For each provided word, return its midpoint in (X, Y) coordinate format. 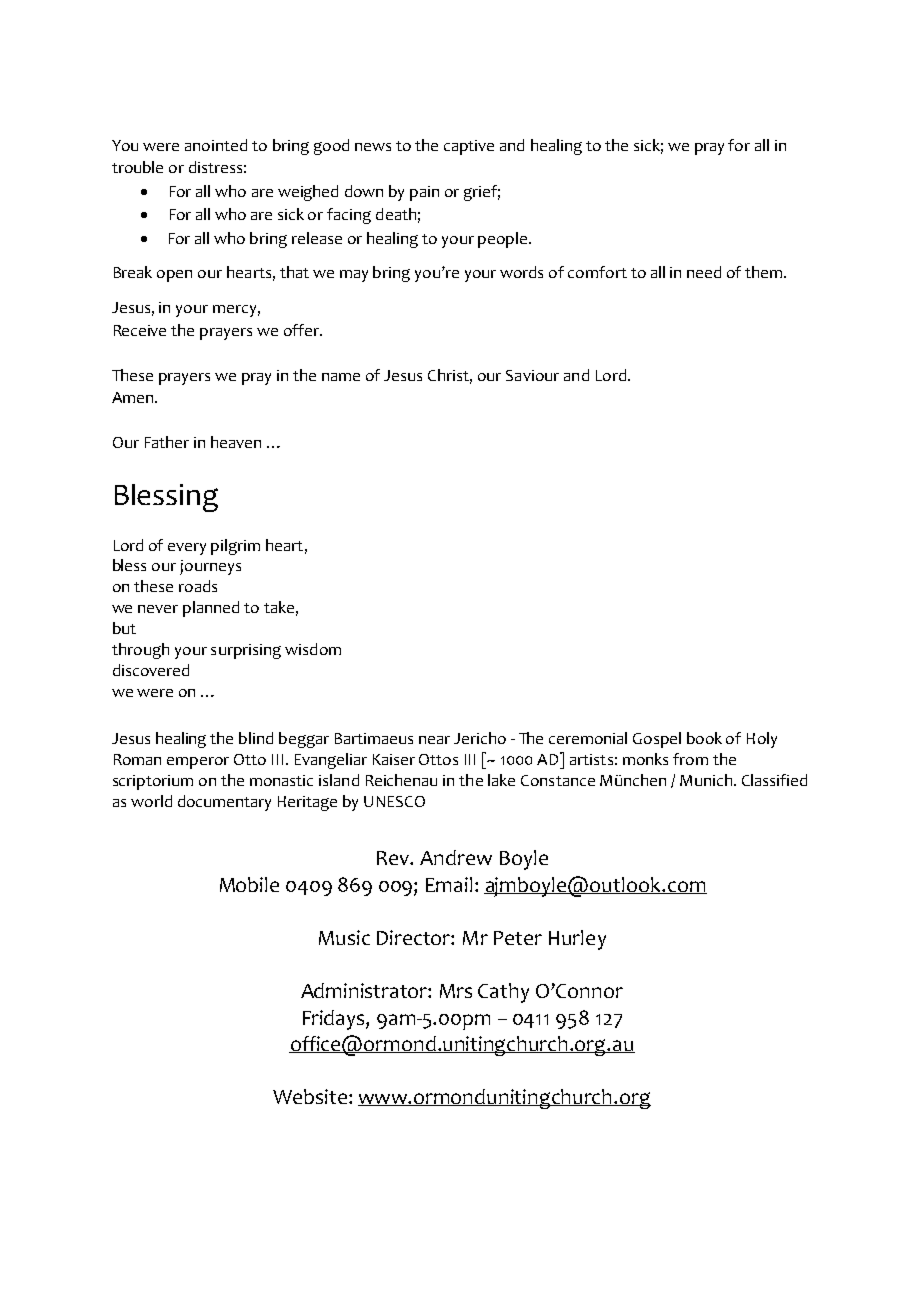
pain (424, 193)
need (704, 272)
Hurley (577, 940)
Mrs (456, 991)
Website (311, 1096)
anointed (216, 145)
